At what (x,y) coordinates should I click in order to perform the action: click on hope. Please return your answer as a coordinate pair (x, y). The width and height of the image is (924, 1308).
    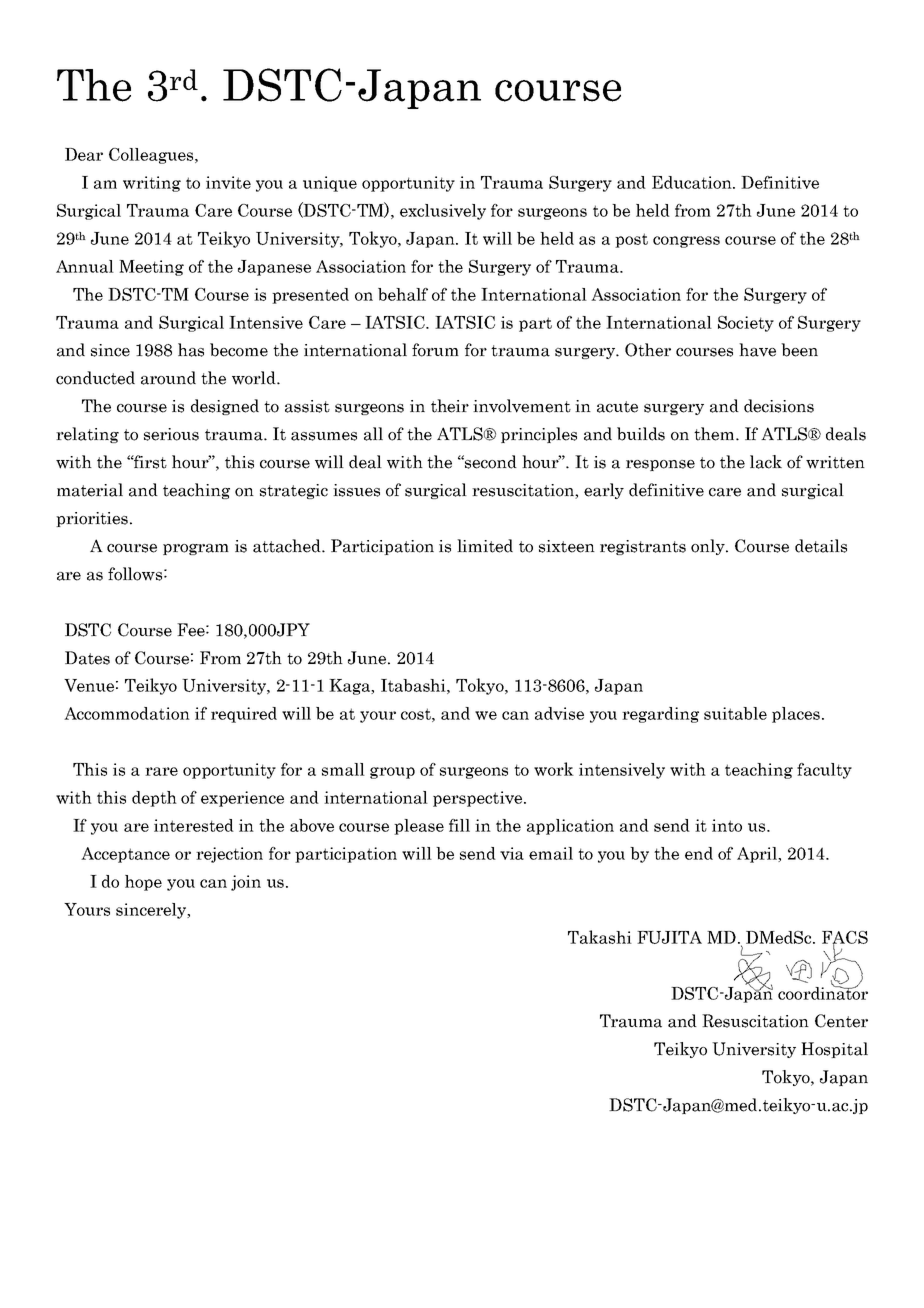
    Looking at the image, I should click on (143, 883).
